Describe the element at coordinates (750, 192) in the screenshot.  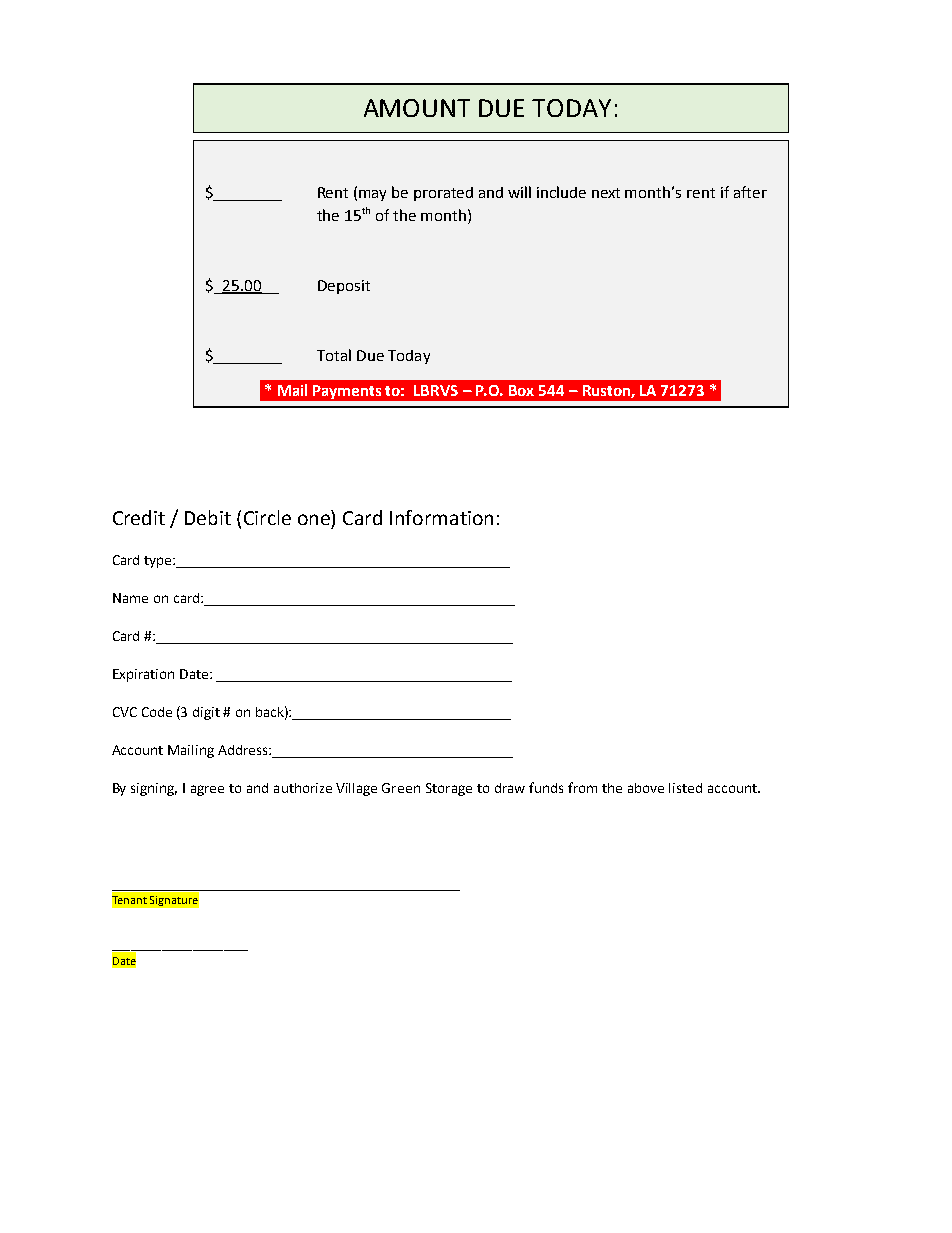
I see `after` at that location.
